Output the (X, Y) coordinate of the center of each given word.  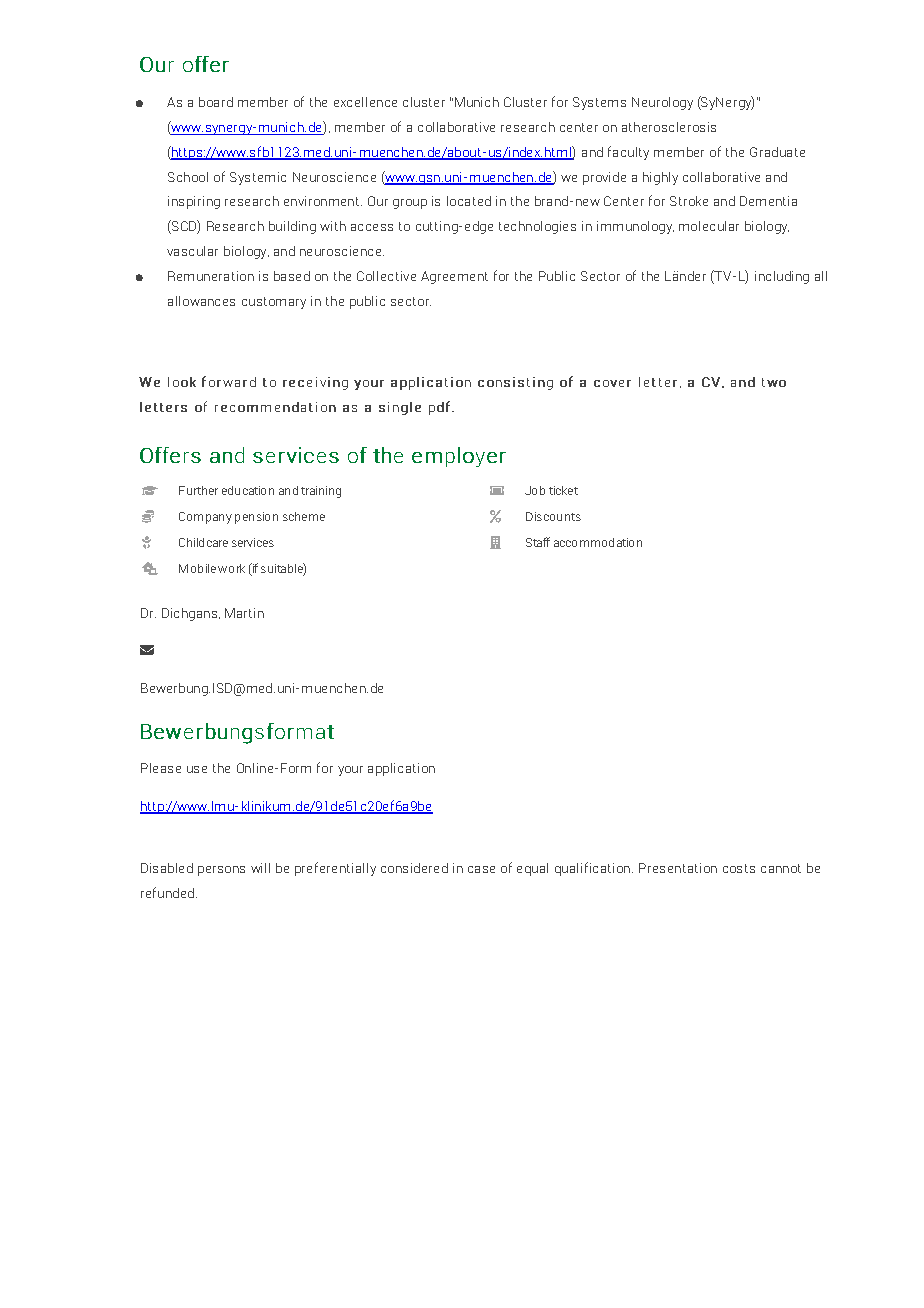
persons (221, 871)
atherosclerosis (669, 127)
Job (535, 490)
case (481, 869)
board (216, 102)
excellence (365, 102)
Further (198, 490)
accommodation (598, 542)
